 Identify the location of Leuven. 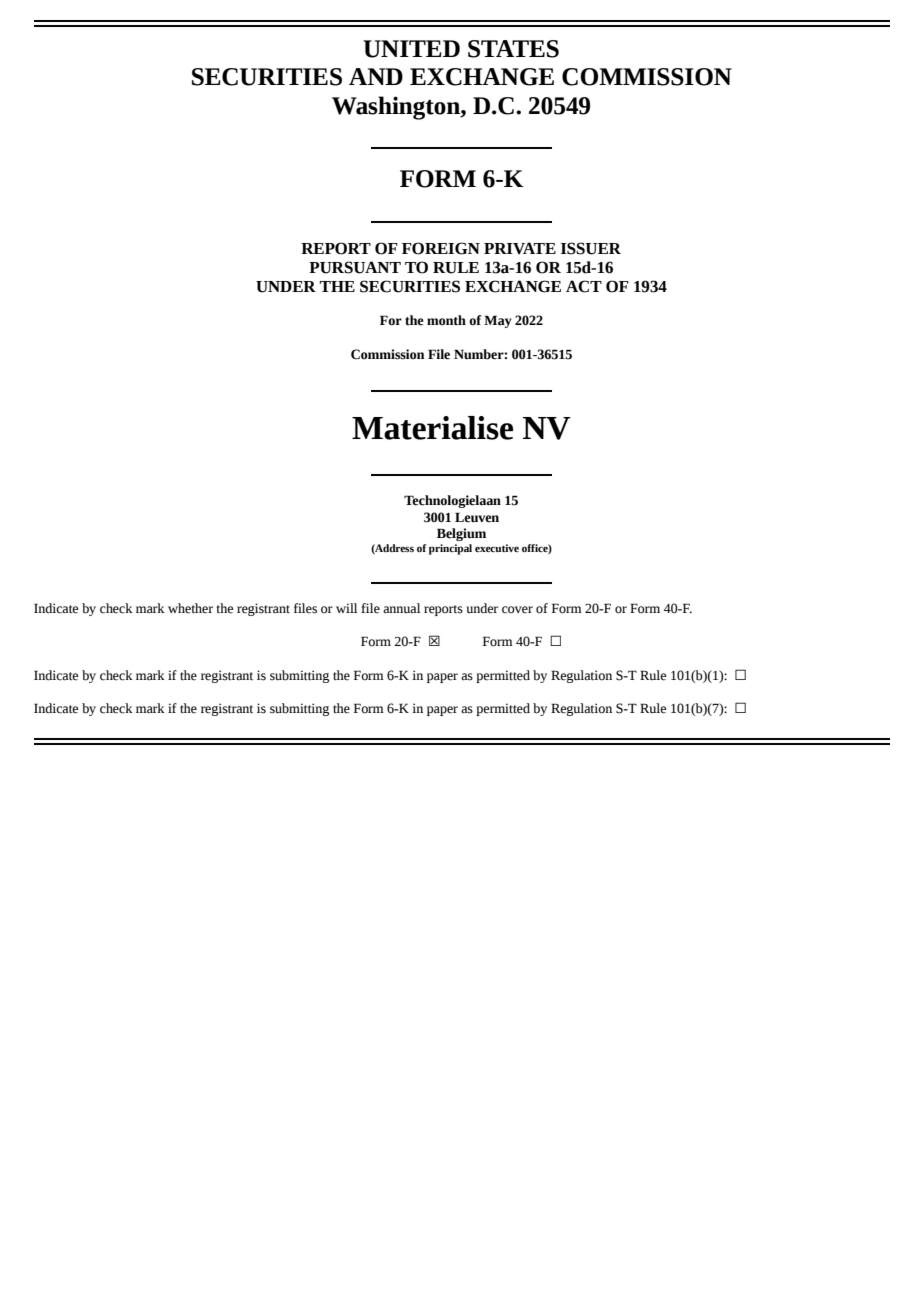
(477, 517).
